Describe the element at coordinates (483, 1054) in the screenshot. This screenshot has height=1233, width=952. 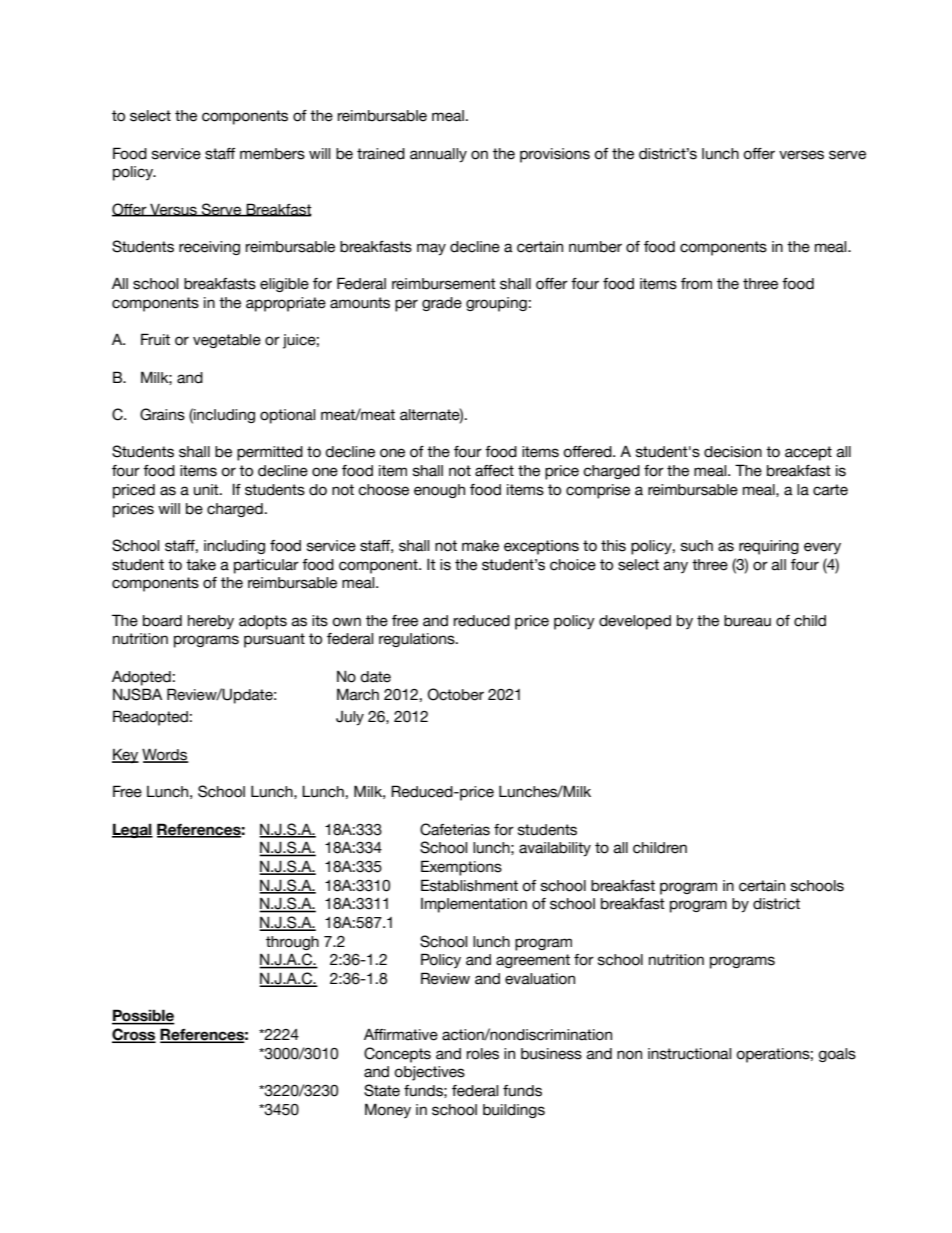
I see `roles` at that location.
